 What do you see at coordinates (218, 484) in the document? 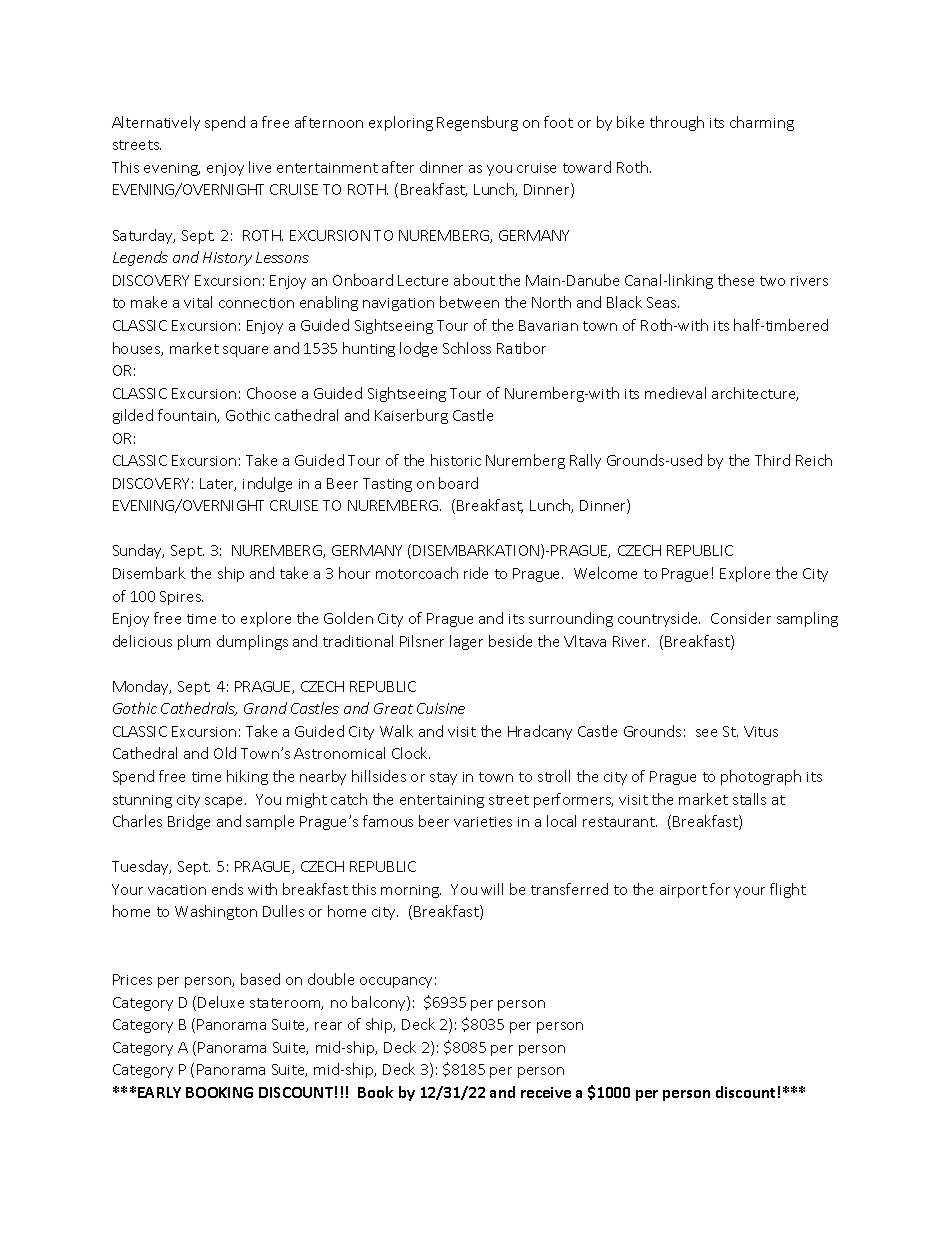
I see `Later` at bounding box center [218, 484].
